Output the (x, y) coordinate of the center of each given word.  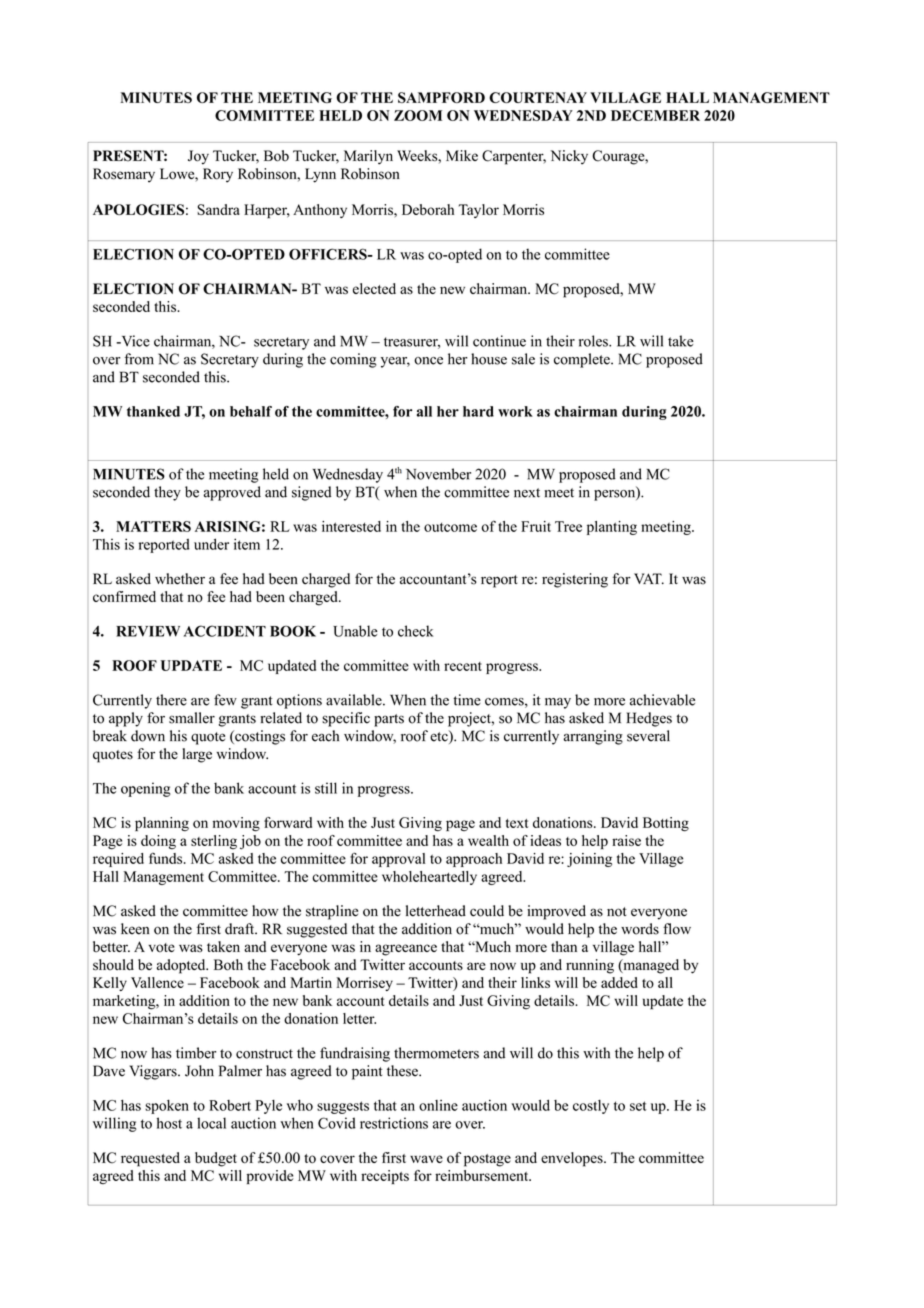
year (395, 362)
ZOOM (418, 115)
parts (389, 720)
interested (351, 526)
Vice (134, 341)
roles (594, 341)
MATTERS (153, 526)
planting (612, 528)
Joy (198, 157)
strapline (332, 912)
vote (162, 948)
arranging (593, 737)
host (169, 1123)
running (590, 966)
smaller (192, 718)
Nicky (569, 157)
